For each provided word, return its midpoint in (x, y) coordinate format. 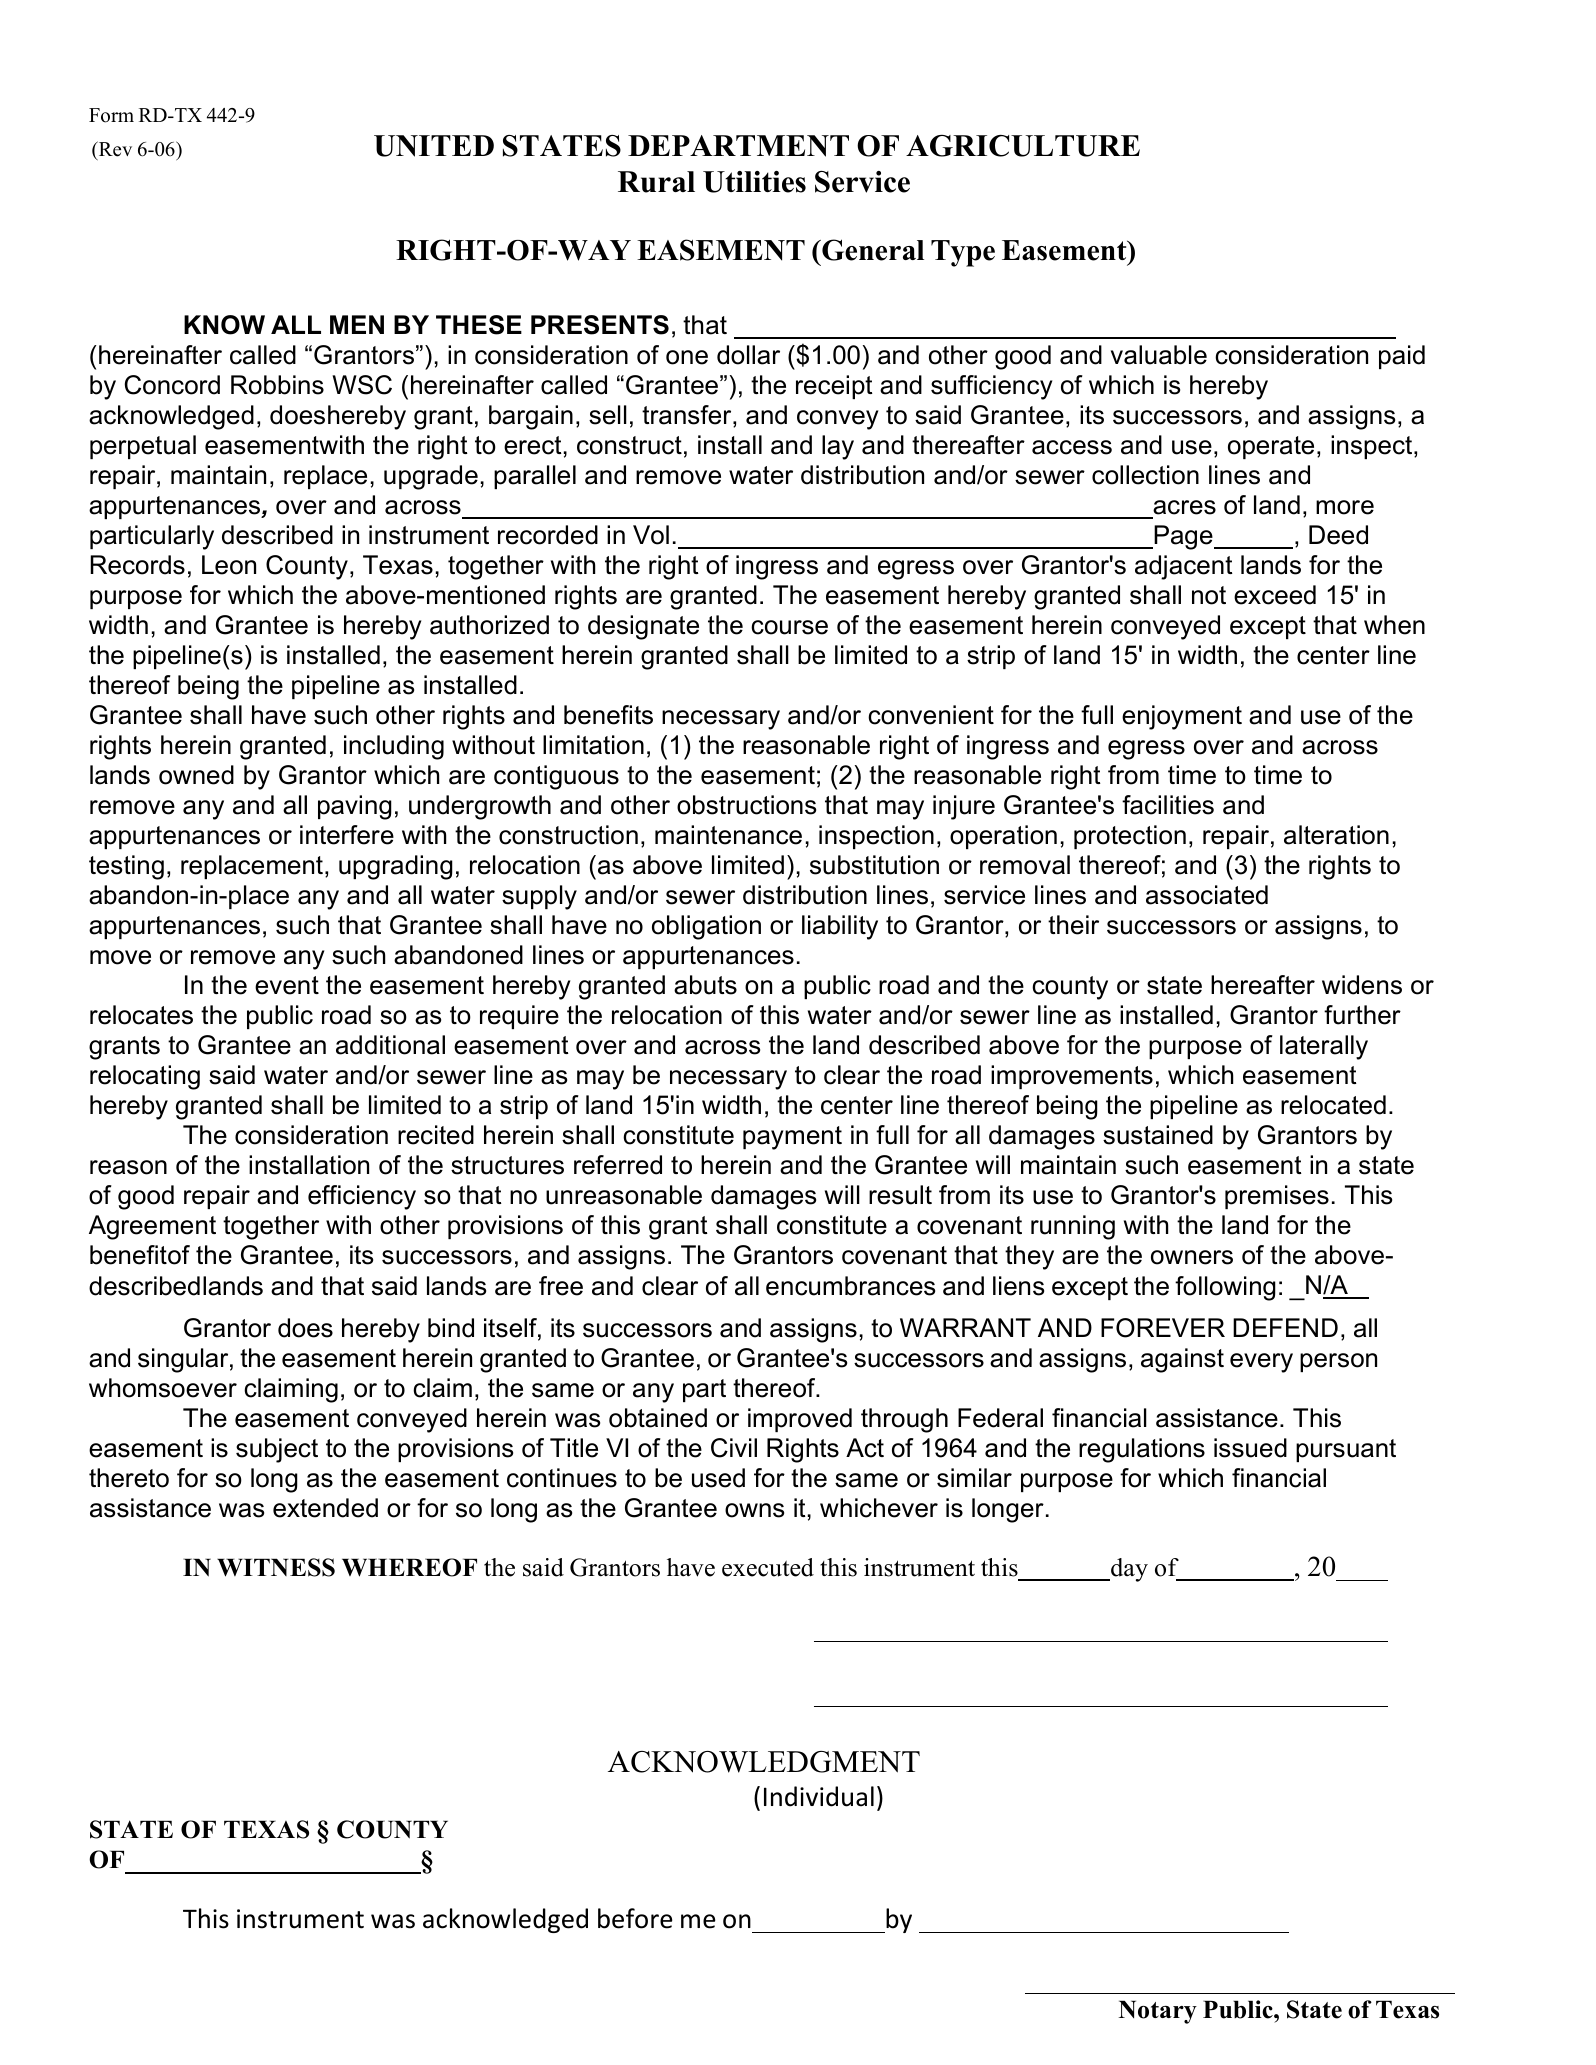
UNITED (434, 146)
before (635, 1918)
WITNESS (276, 1567)
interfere (347, 835)
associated (1207, 895)
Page (1183, 537)
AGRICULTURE (1023, 146)
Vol (651, 535)
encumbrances (850, 1286)
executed (768, 1567)
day (1128, 1570)
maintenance (728, 835)
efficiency (362, 1197)
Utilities (754, 182)
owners (1192, 1257)
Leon (229, 565)
